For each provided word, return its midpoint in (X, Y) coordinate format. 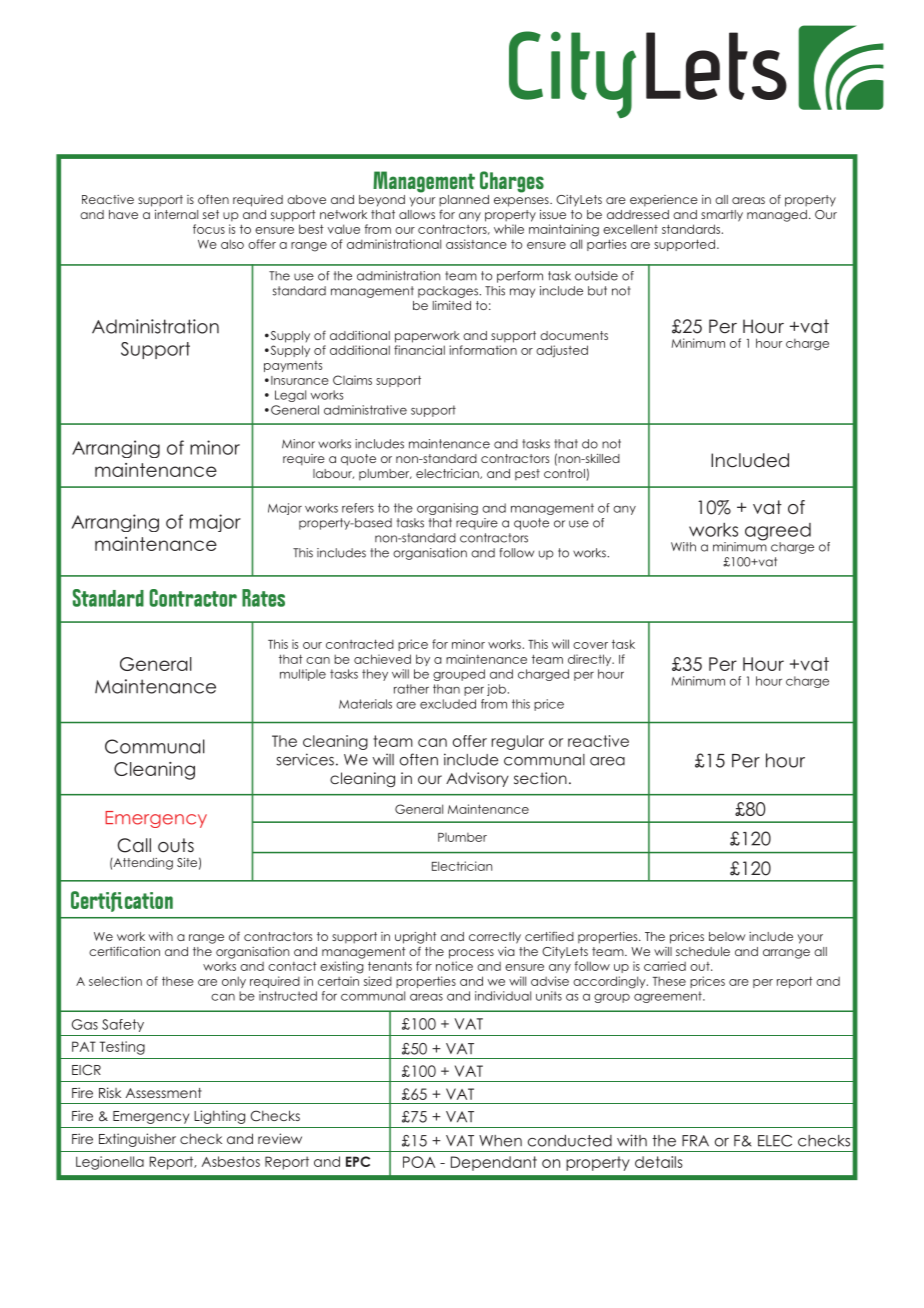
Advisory (477, 779)
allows (417, 214)
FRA (695, 1141)
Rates (263, 598)
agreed (778, 533)
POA (419, 1162)
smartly (722, 216)
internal (176, 214)
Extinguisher (137, 1140)
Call (134, 845)
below (727, 936)
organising (447, 509)
